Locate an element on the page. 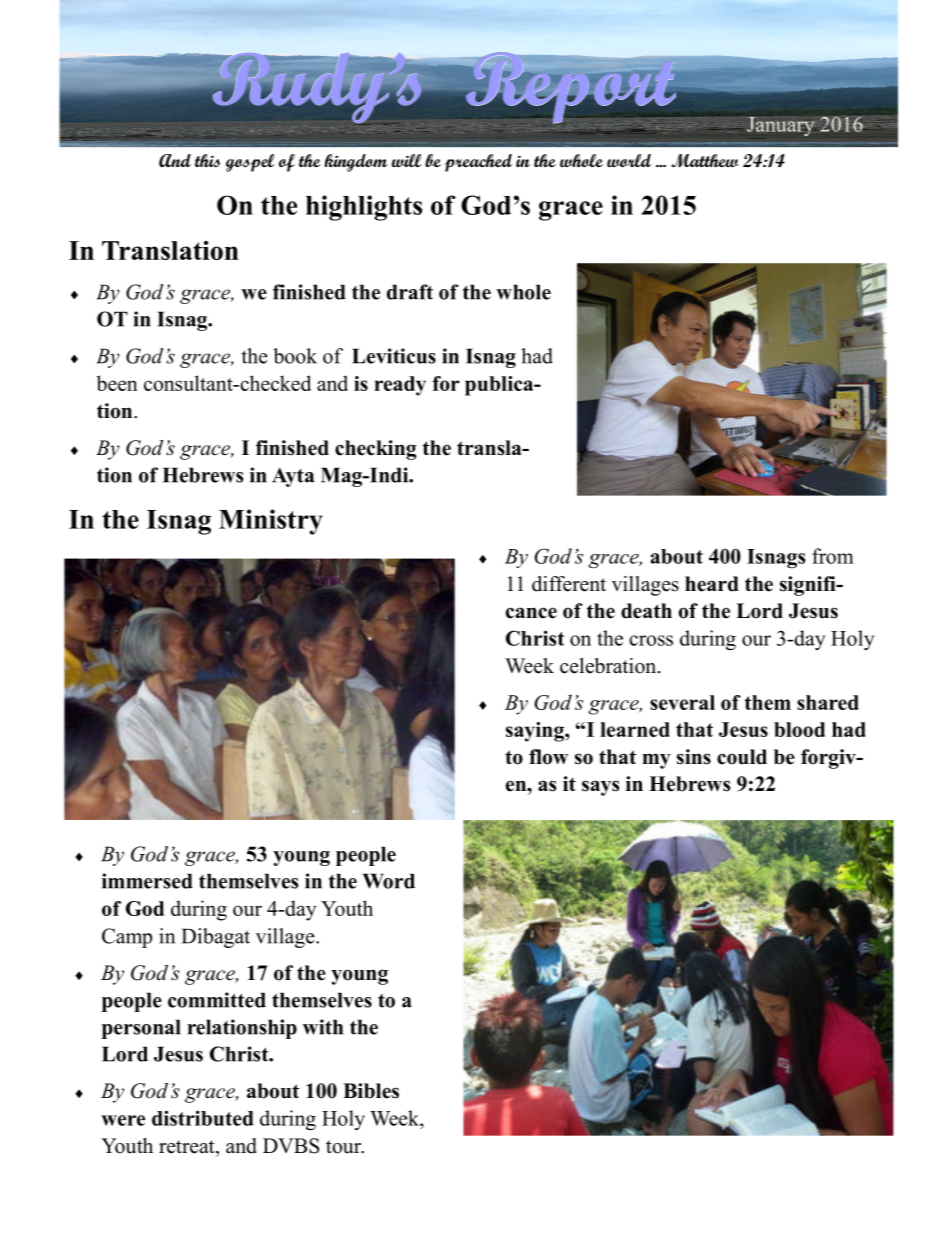  distributed is located at coordinates (203, 1118).
